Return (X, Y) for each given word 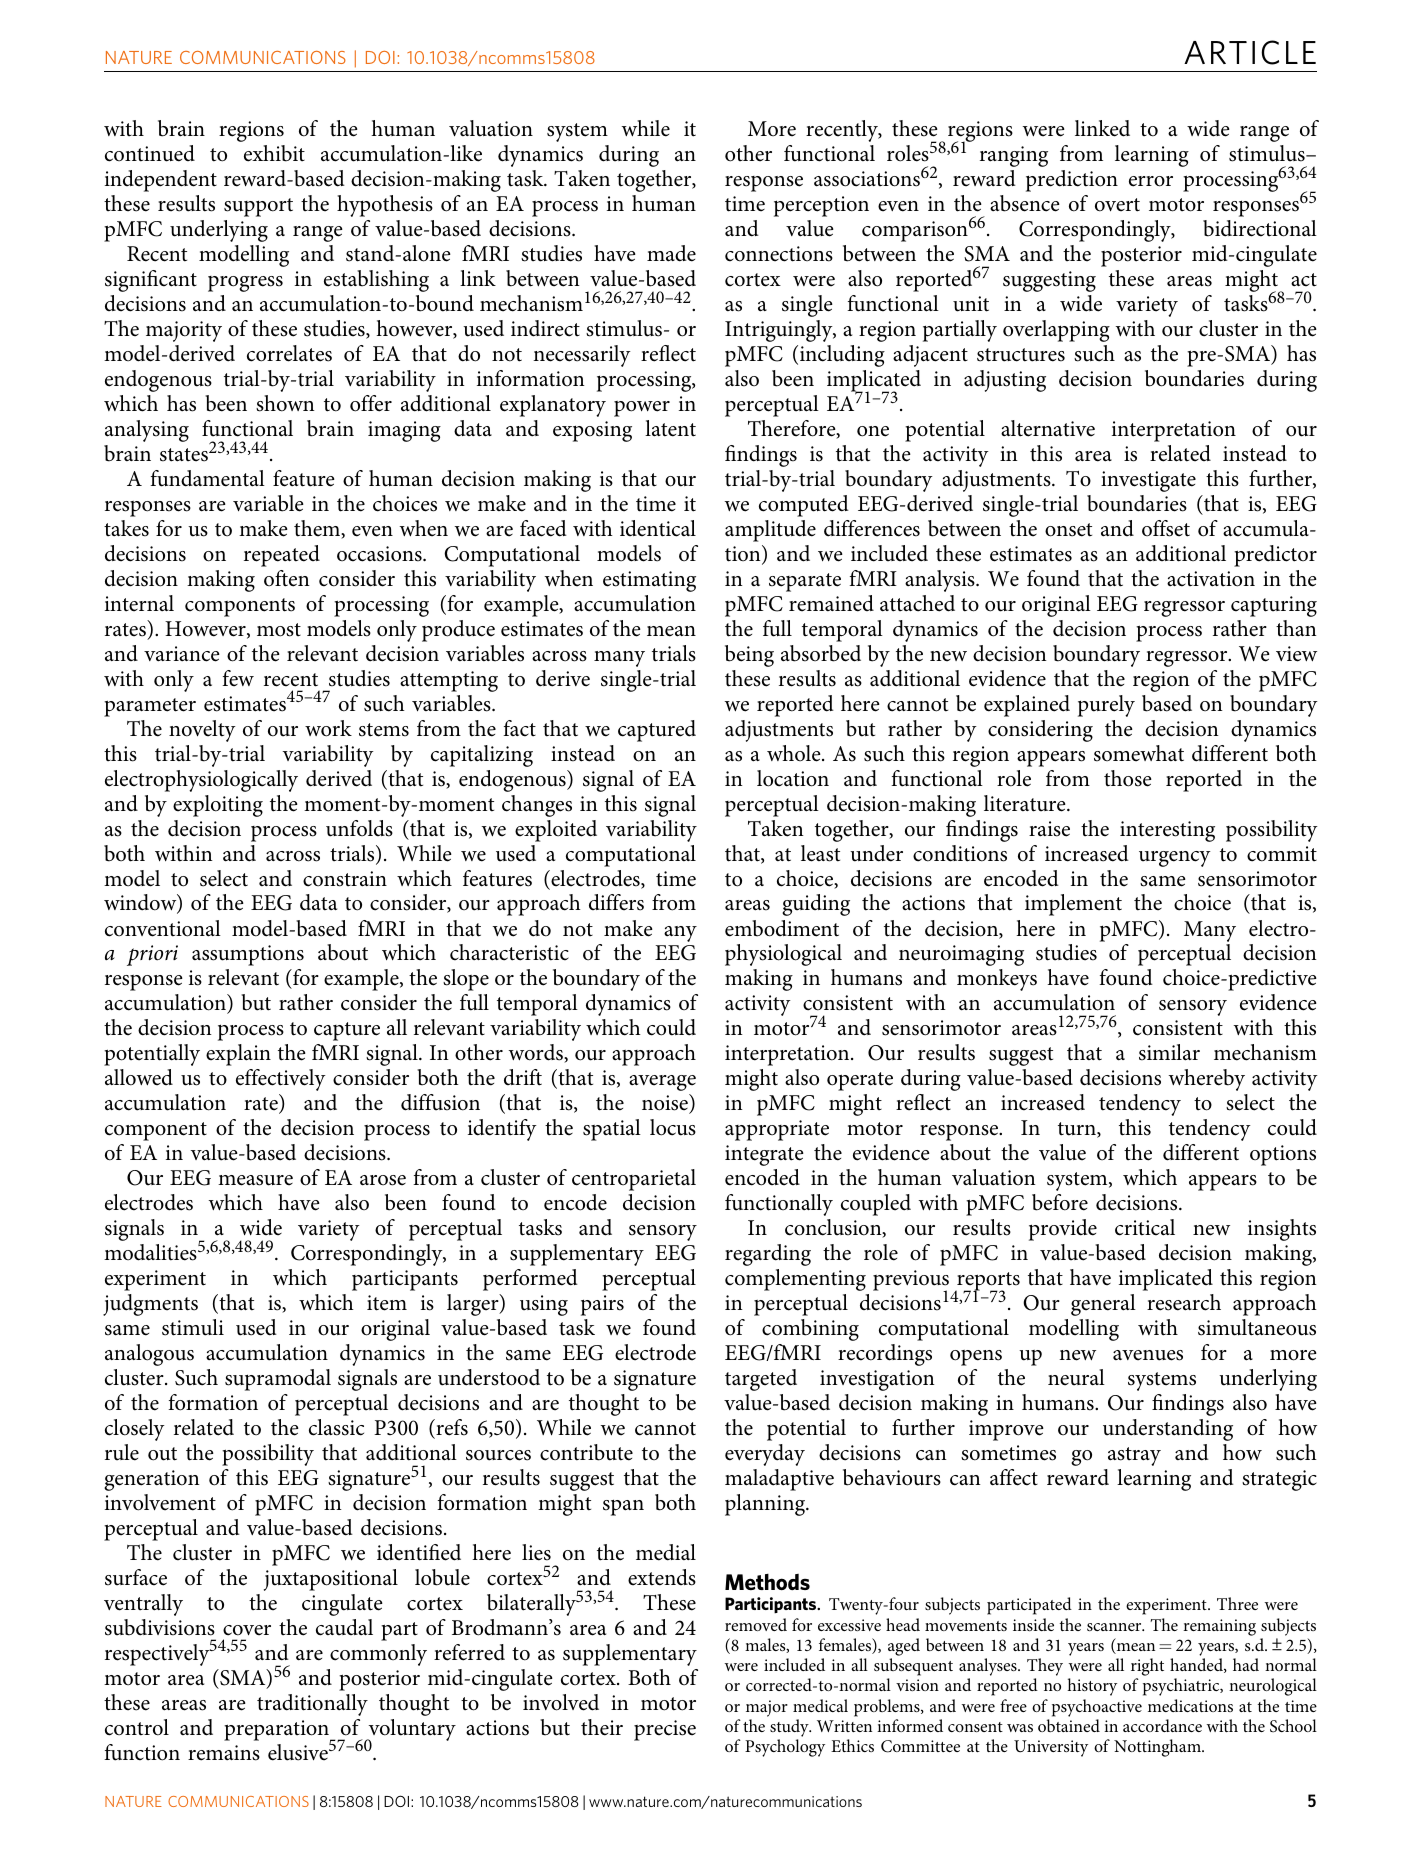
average (662, 1083)
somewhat (1139, 753)
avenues (1148, 1355)
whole (795, 753)
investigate (1148, 481)
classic (336, 1427)
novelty (202, 731)
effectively (281, 1080)
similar (1169, 1052)
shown (285, 403)
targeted (761, 1380)
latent (670, 428)
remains (224, 1753)
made (671, 253)
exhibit (274, 153)
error (1151, 181)
